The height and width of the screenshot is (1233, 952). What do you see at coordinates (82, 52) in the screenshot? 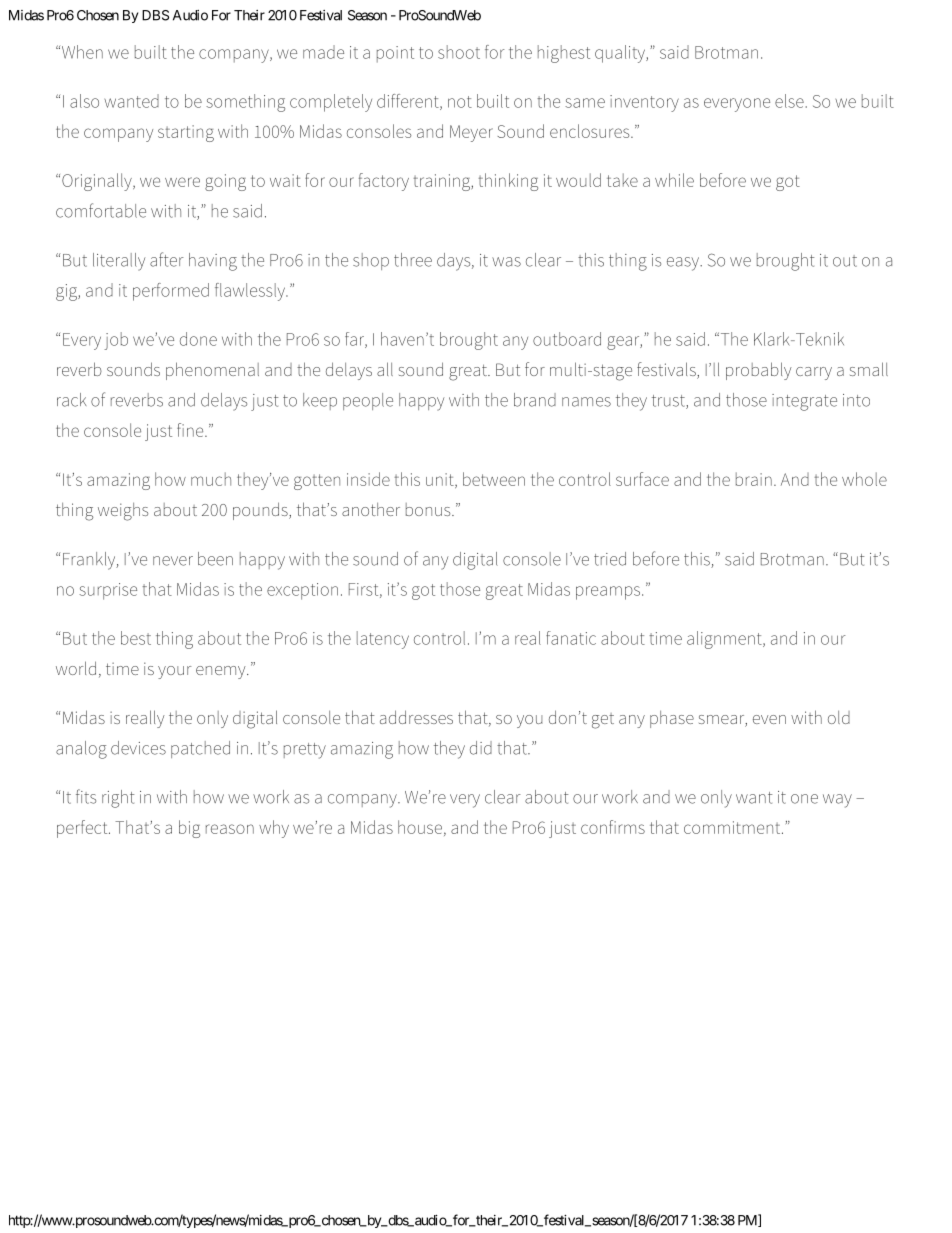
I see `When` at bounding box center [82, 52].
